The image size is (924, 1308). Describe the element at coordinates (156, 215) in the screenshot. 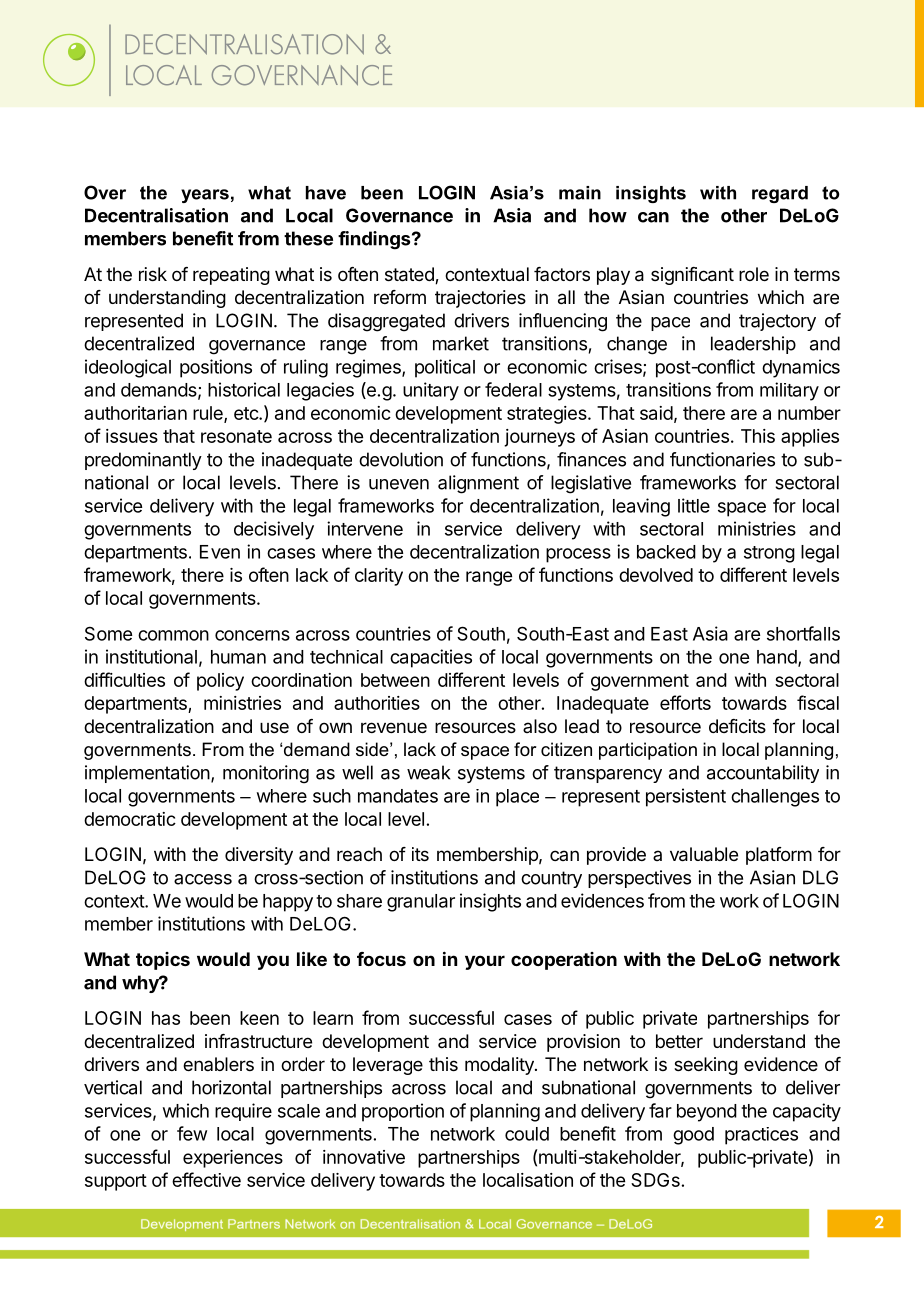

I see `Decentralisation` at that location.
